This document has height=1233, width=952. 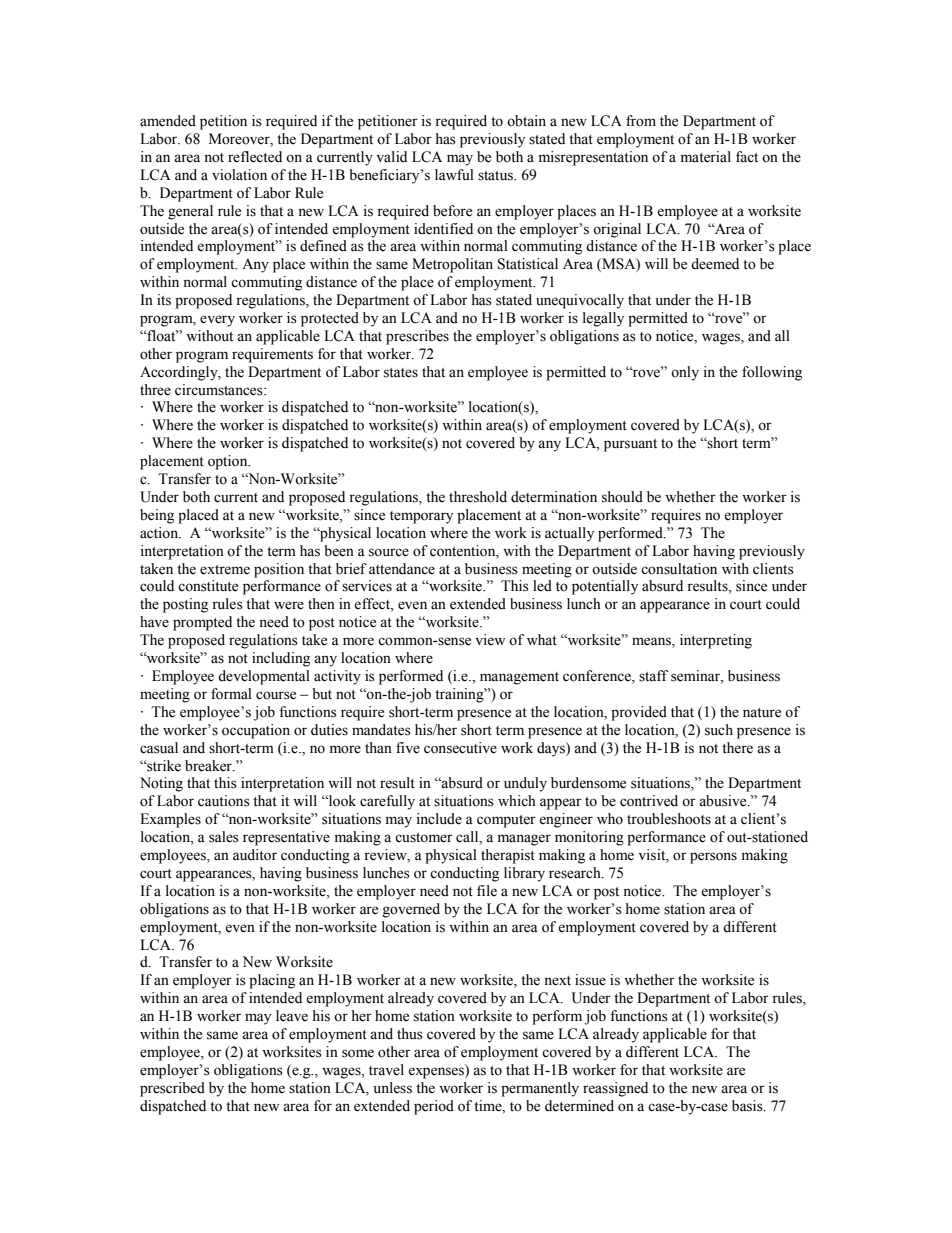 What do you see at coordinates (255, 157) in the document?
I see `reflected` at bounding box center [255, 157].
